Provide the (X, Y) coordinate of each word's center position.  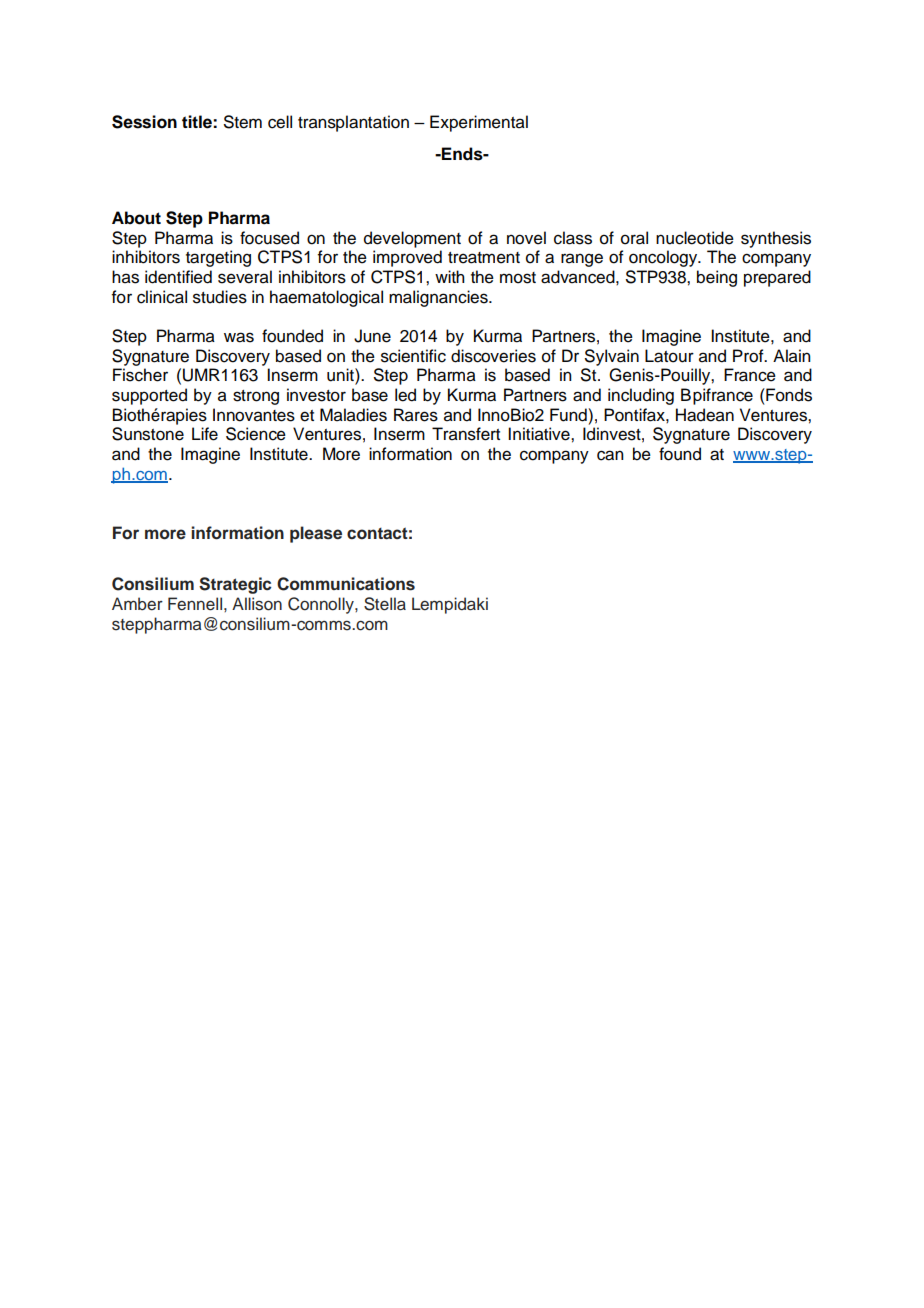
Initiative (540, 434)
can (610, 455)
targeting (218, 258)
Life (205, 434)
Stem (243, 122)
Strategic (235, 585)
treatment (484, 258)
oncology (664, 258)
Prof (749, 356)
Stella (385, 604)
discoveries (493, 356)
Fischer (140, 375)
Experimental (479, 123)
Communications (346, 584)
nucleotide (695, 238)
